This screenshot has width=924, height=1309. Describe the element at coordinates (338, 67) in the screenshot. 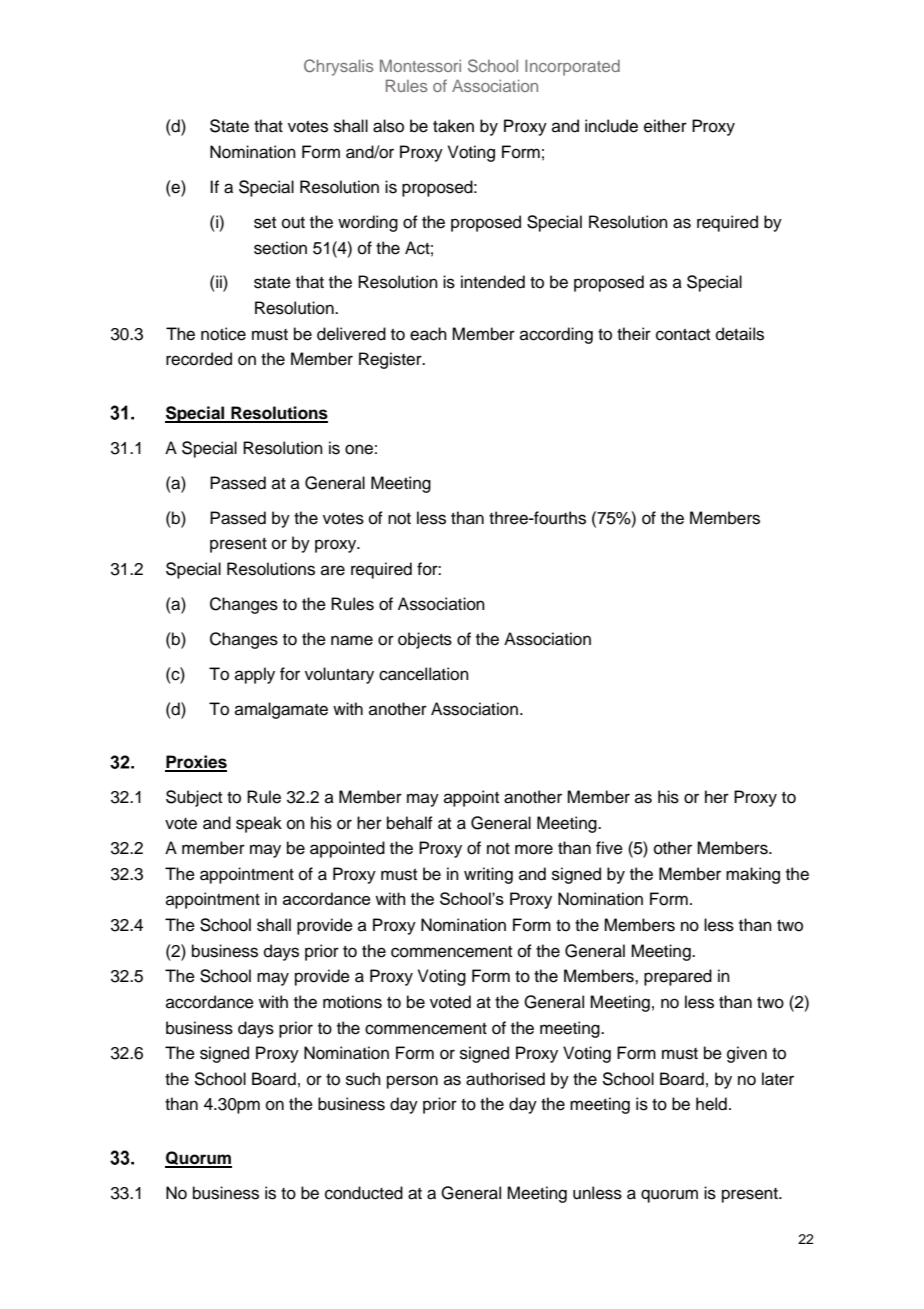

I see `Chrysalis` at that location.
